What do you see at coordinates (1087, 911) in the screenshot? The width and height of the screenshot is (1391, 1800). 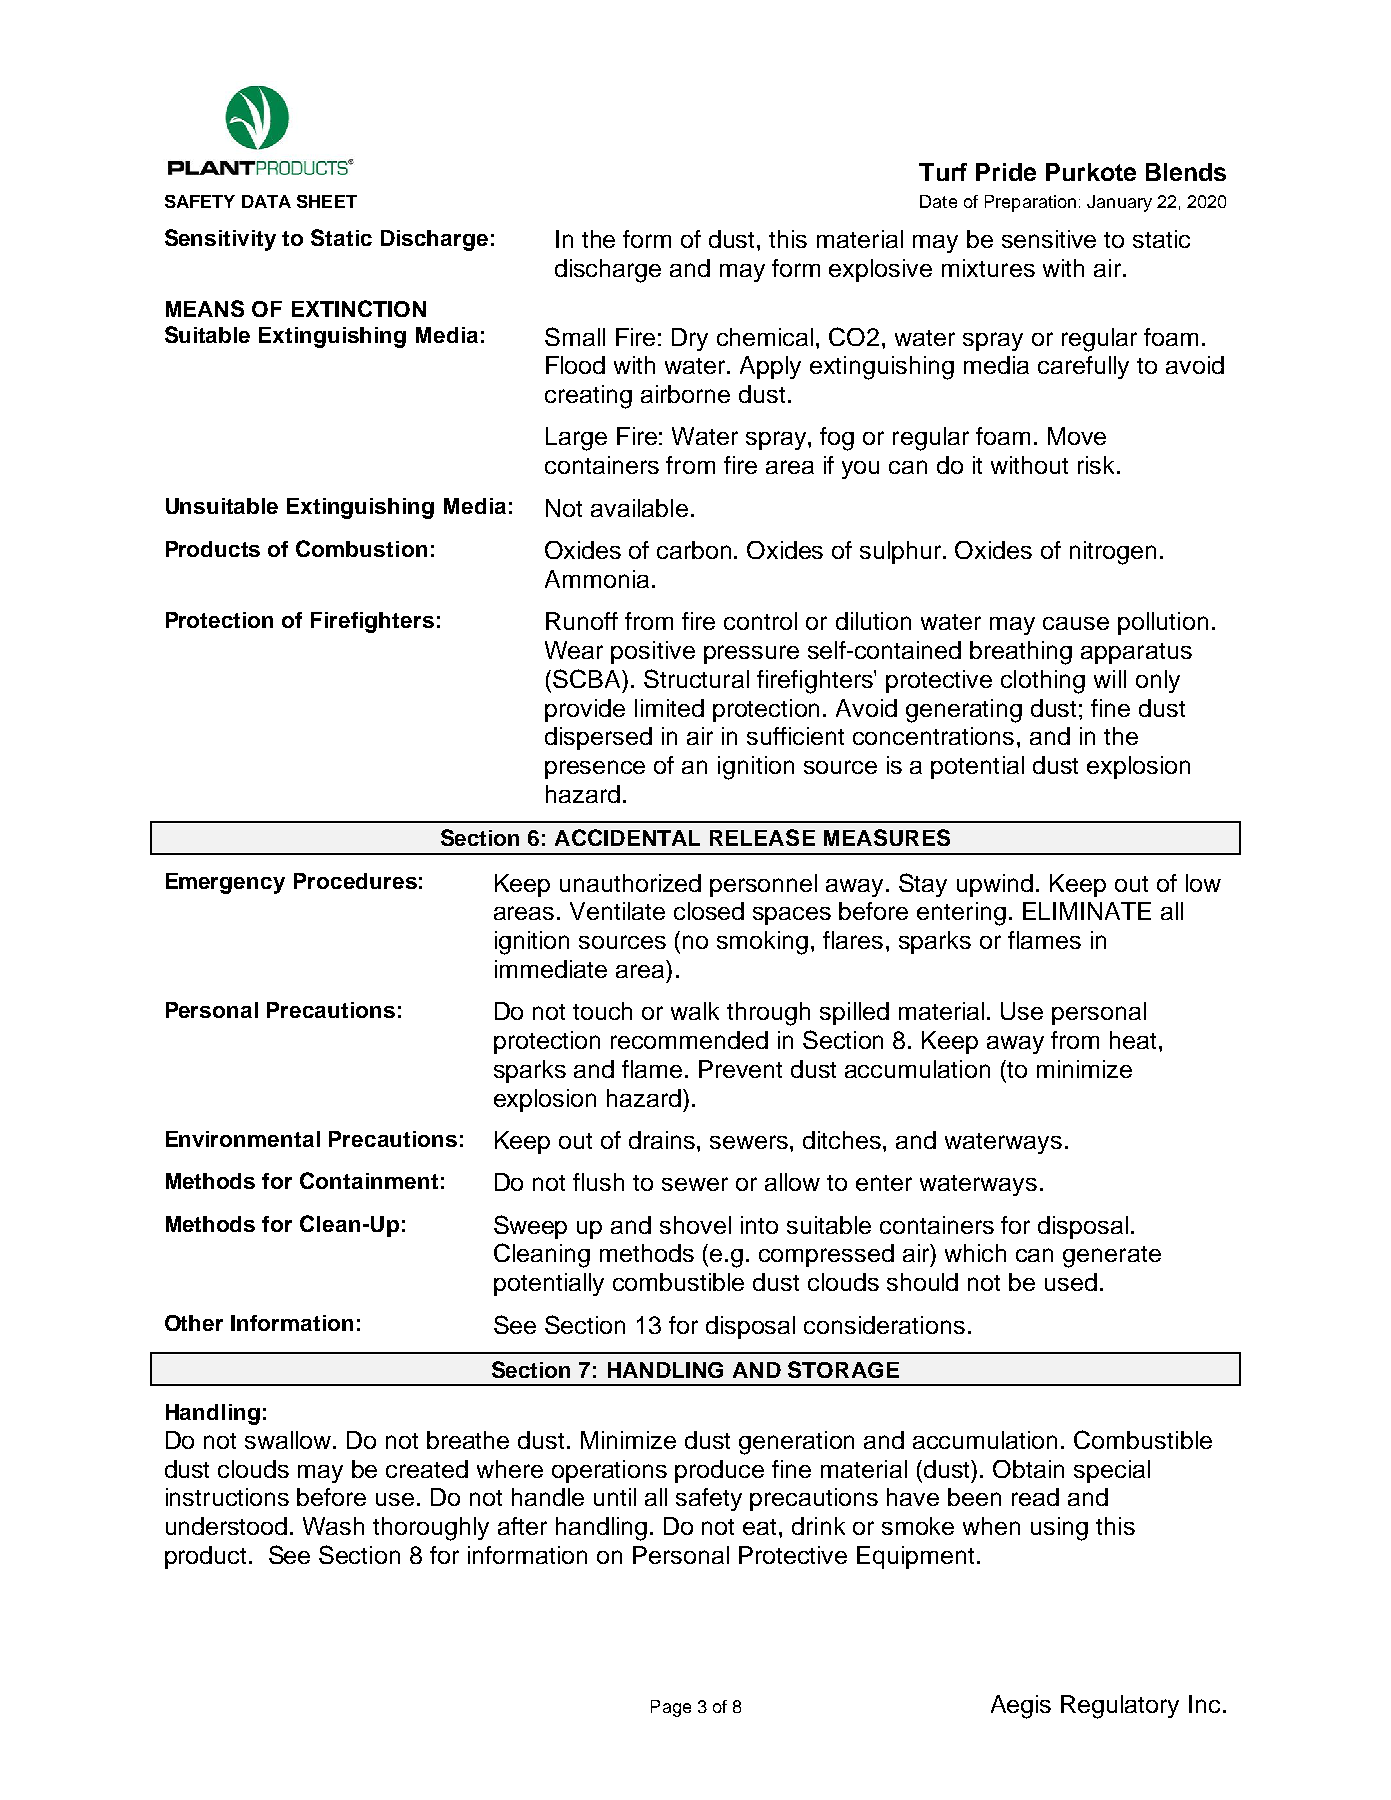 I see `ELIMINATE` at bounding box center [1087, 911].
